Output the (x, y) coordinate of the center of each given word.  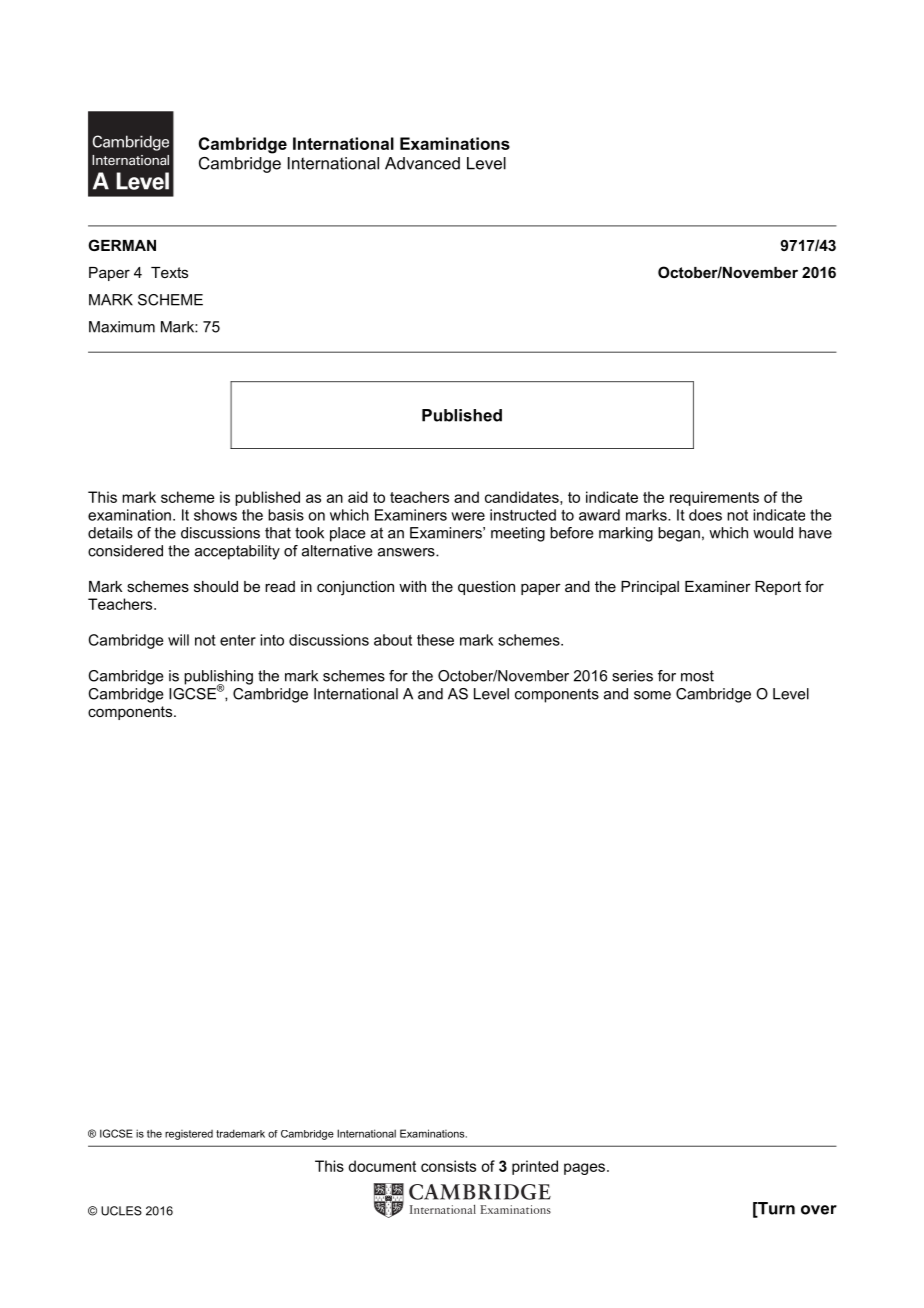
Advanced (422, 163)
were (468, 516)
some (652, 695)
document (382, 1166)
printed (535, 1167)
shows (215, 515)
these (435, 640)
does (705, 515)
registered (189, 1135)
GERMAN (122, 245)
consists (448, 1166)
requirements (714, 498)
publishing (218, 678)
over (819, 1210)
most (697, 676)
